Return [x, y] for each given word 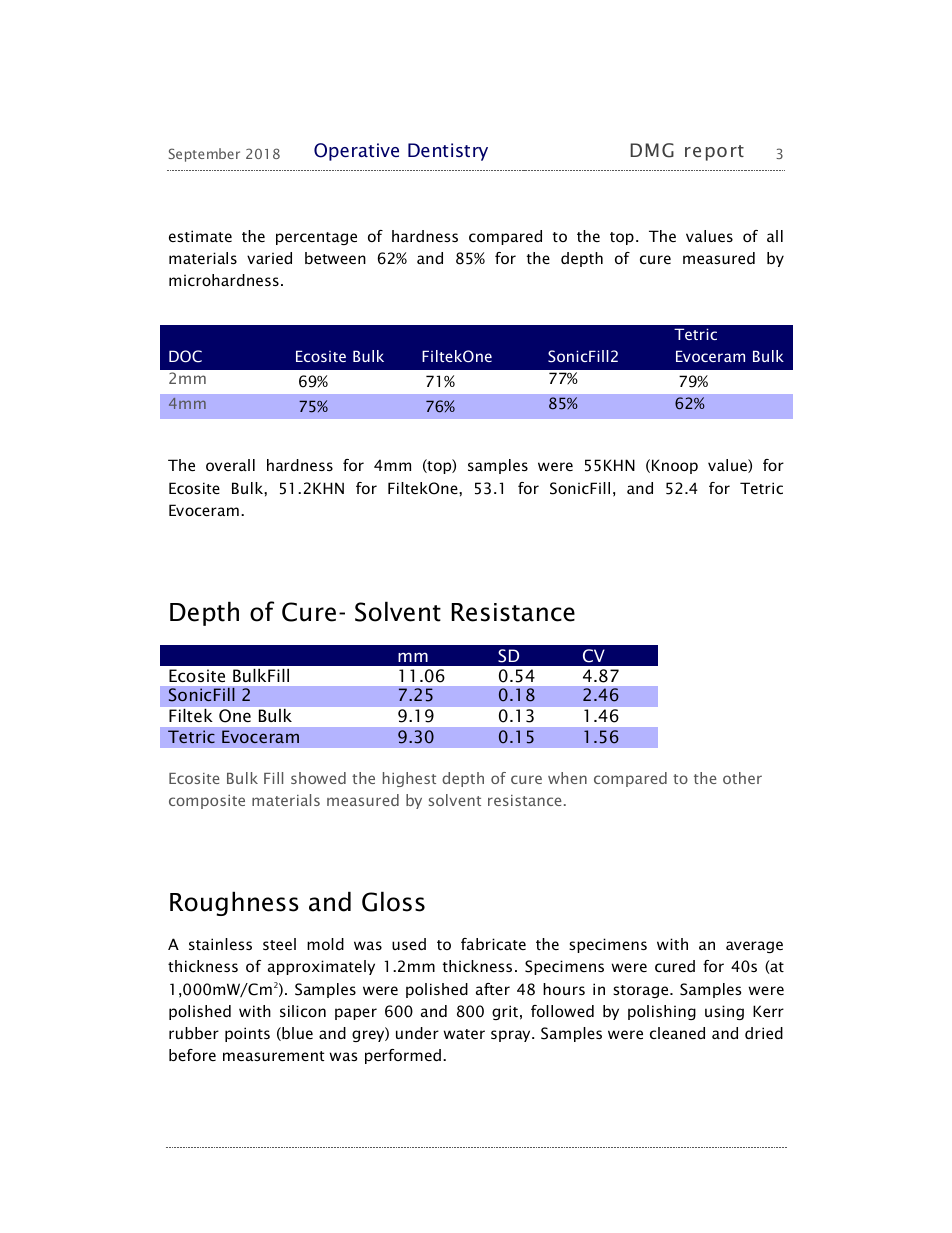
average [754, 947]
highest [409, 779]
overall [230, 465]
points [247, 1034]
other [742, 778]
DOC [185, 356]
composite [207, 802]
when [567, 778]
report [714, 153]
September [204, 155]
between [335, 258]
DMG [652, 150]
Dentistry [448, 152]
